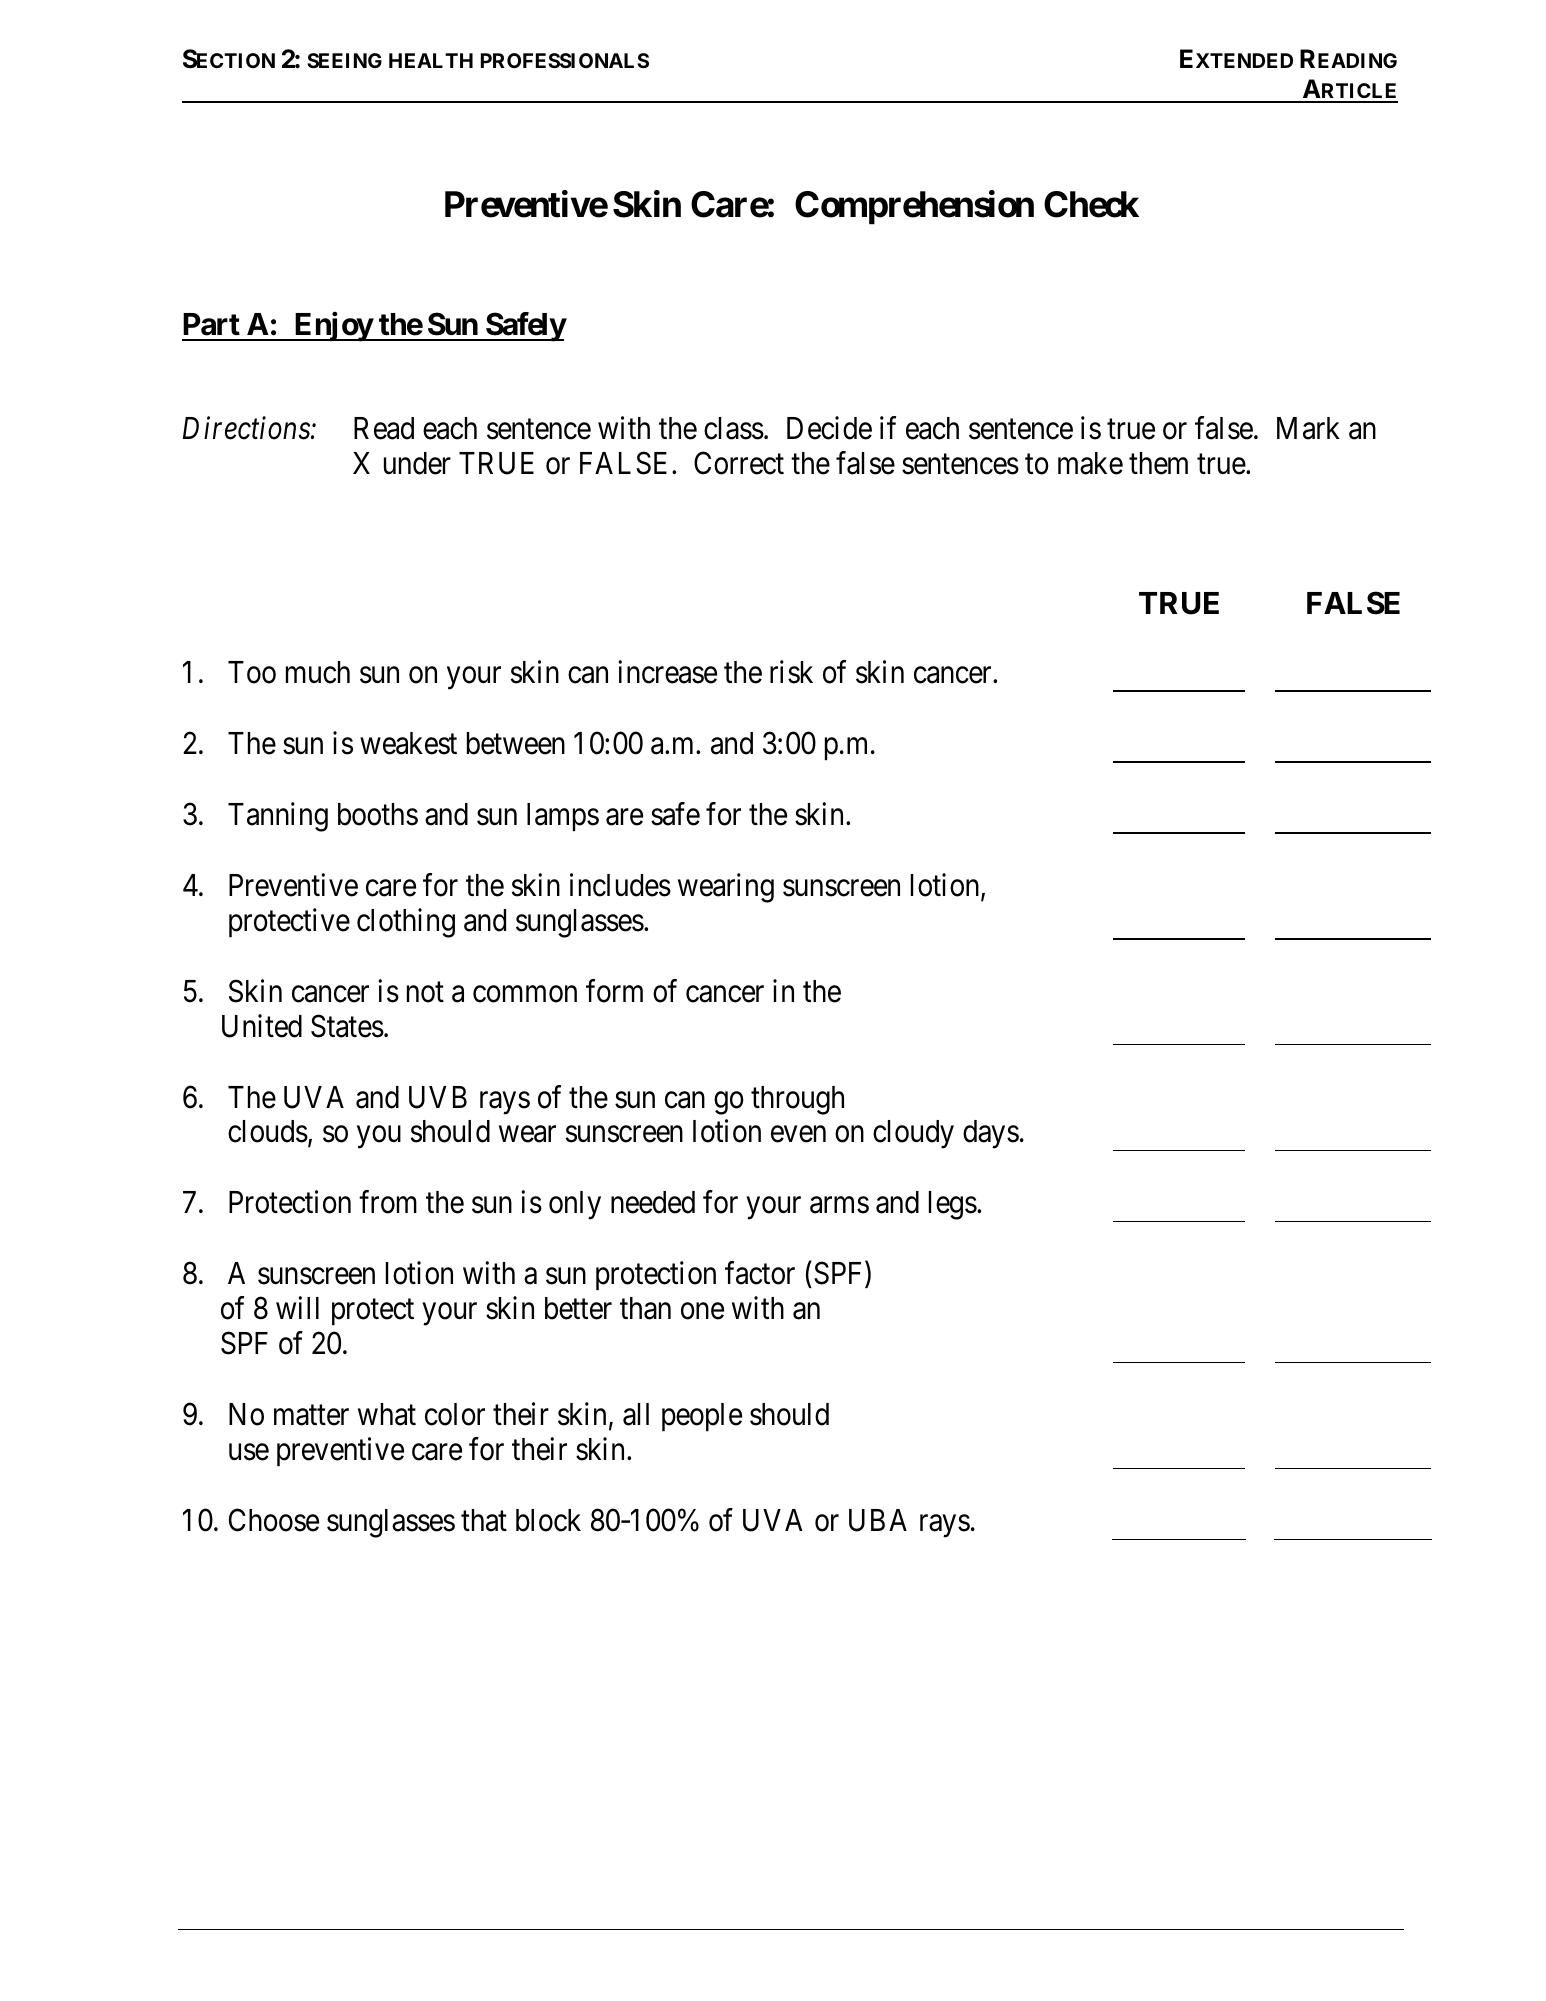  Describe the element at coordinates (318, 672) in the screenshot. I see `much` at that location.
